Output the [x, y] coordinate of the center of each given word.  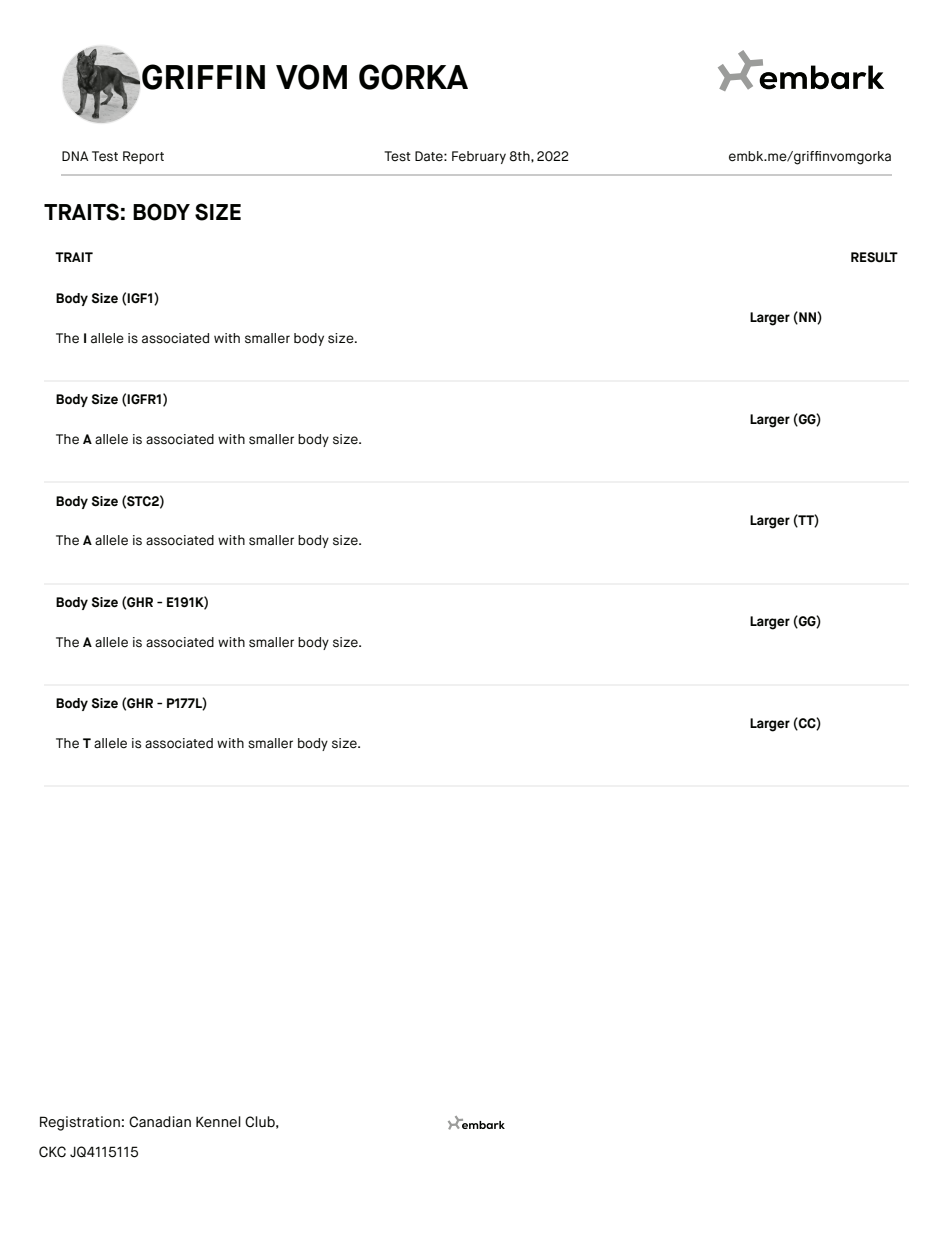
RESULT [874, 257]
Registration [80, 1123]
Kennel [218, 1122]
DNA [75, 156]
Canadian [160, 1122]
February [479, 157]
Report [143, 157]
